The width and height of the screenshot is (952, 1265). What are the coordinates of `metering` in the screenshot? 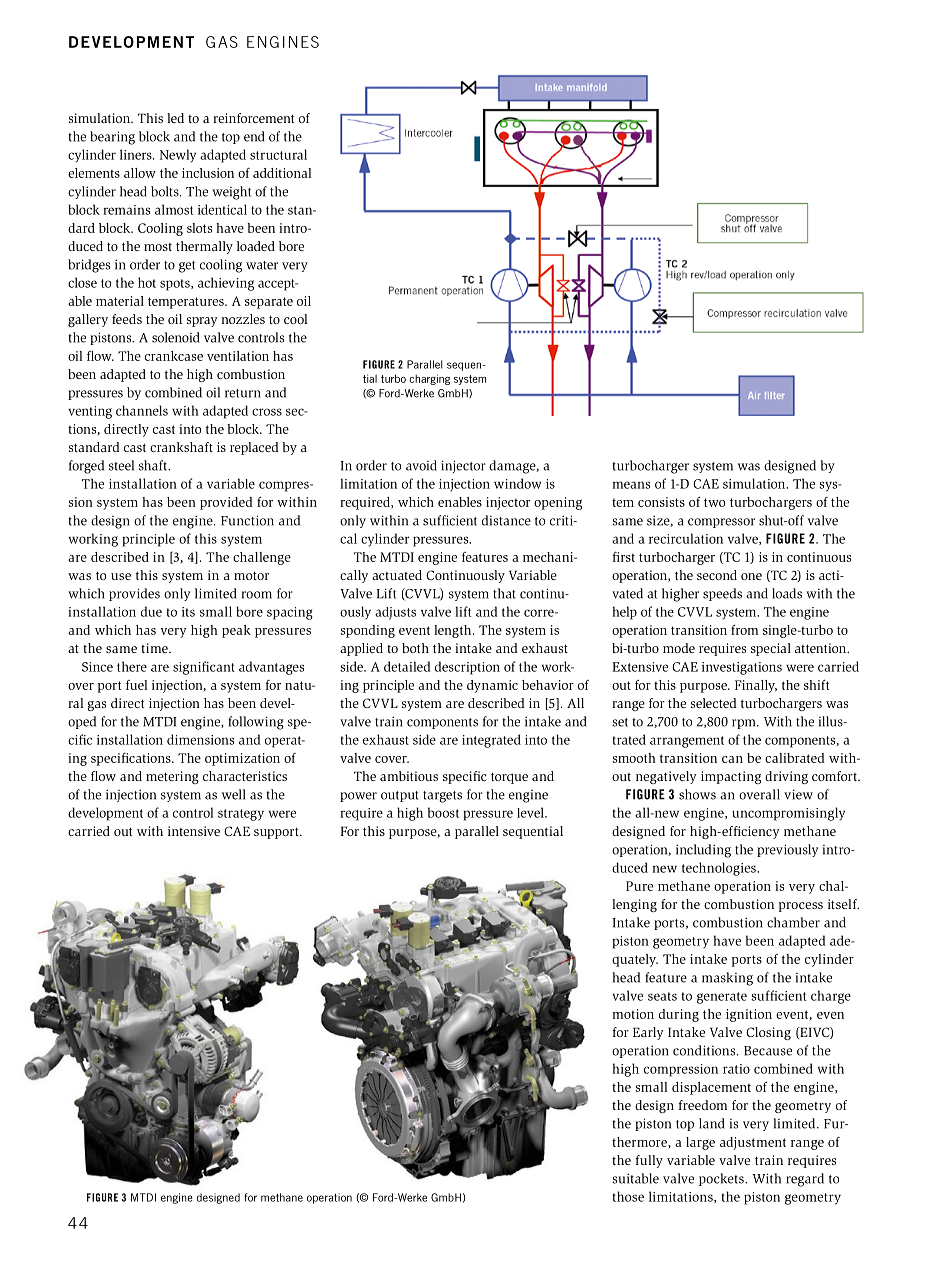 It's located at (172, 777).
